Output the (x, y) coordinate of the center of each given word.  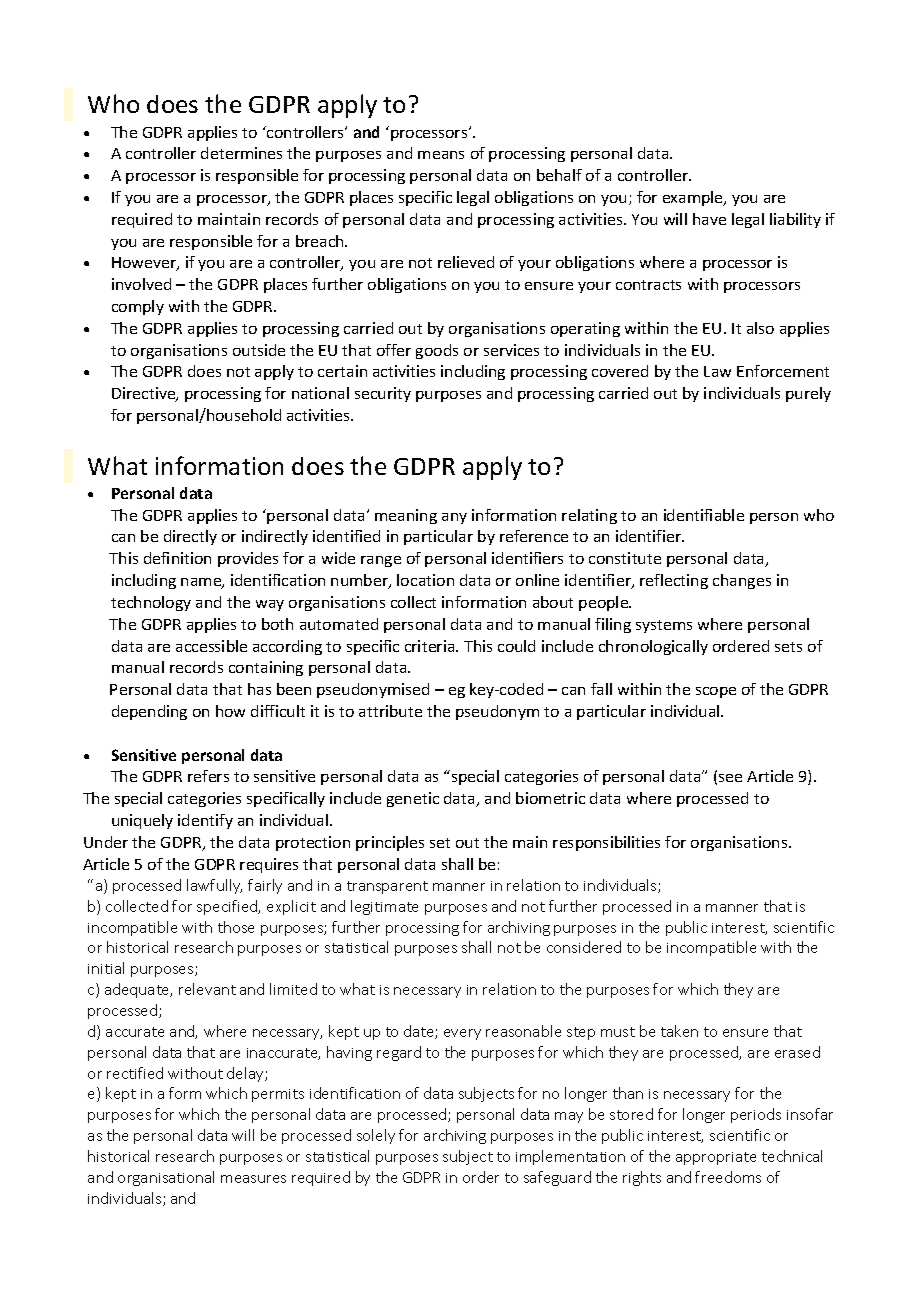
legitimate (384, 907)
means (441, 155)
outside (259, 350)
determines (241, 153)
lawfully (214, 886)
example (694, 198)
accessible (211, 646)
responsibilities (606, 843)
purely (808, 394)
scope (716, 692)
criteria (431, 646)
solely (376, 1136)
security (383, 394)
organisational (166, 1178)
